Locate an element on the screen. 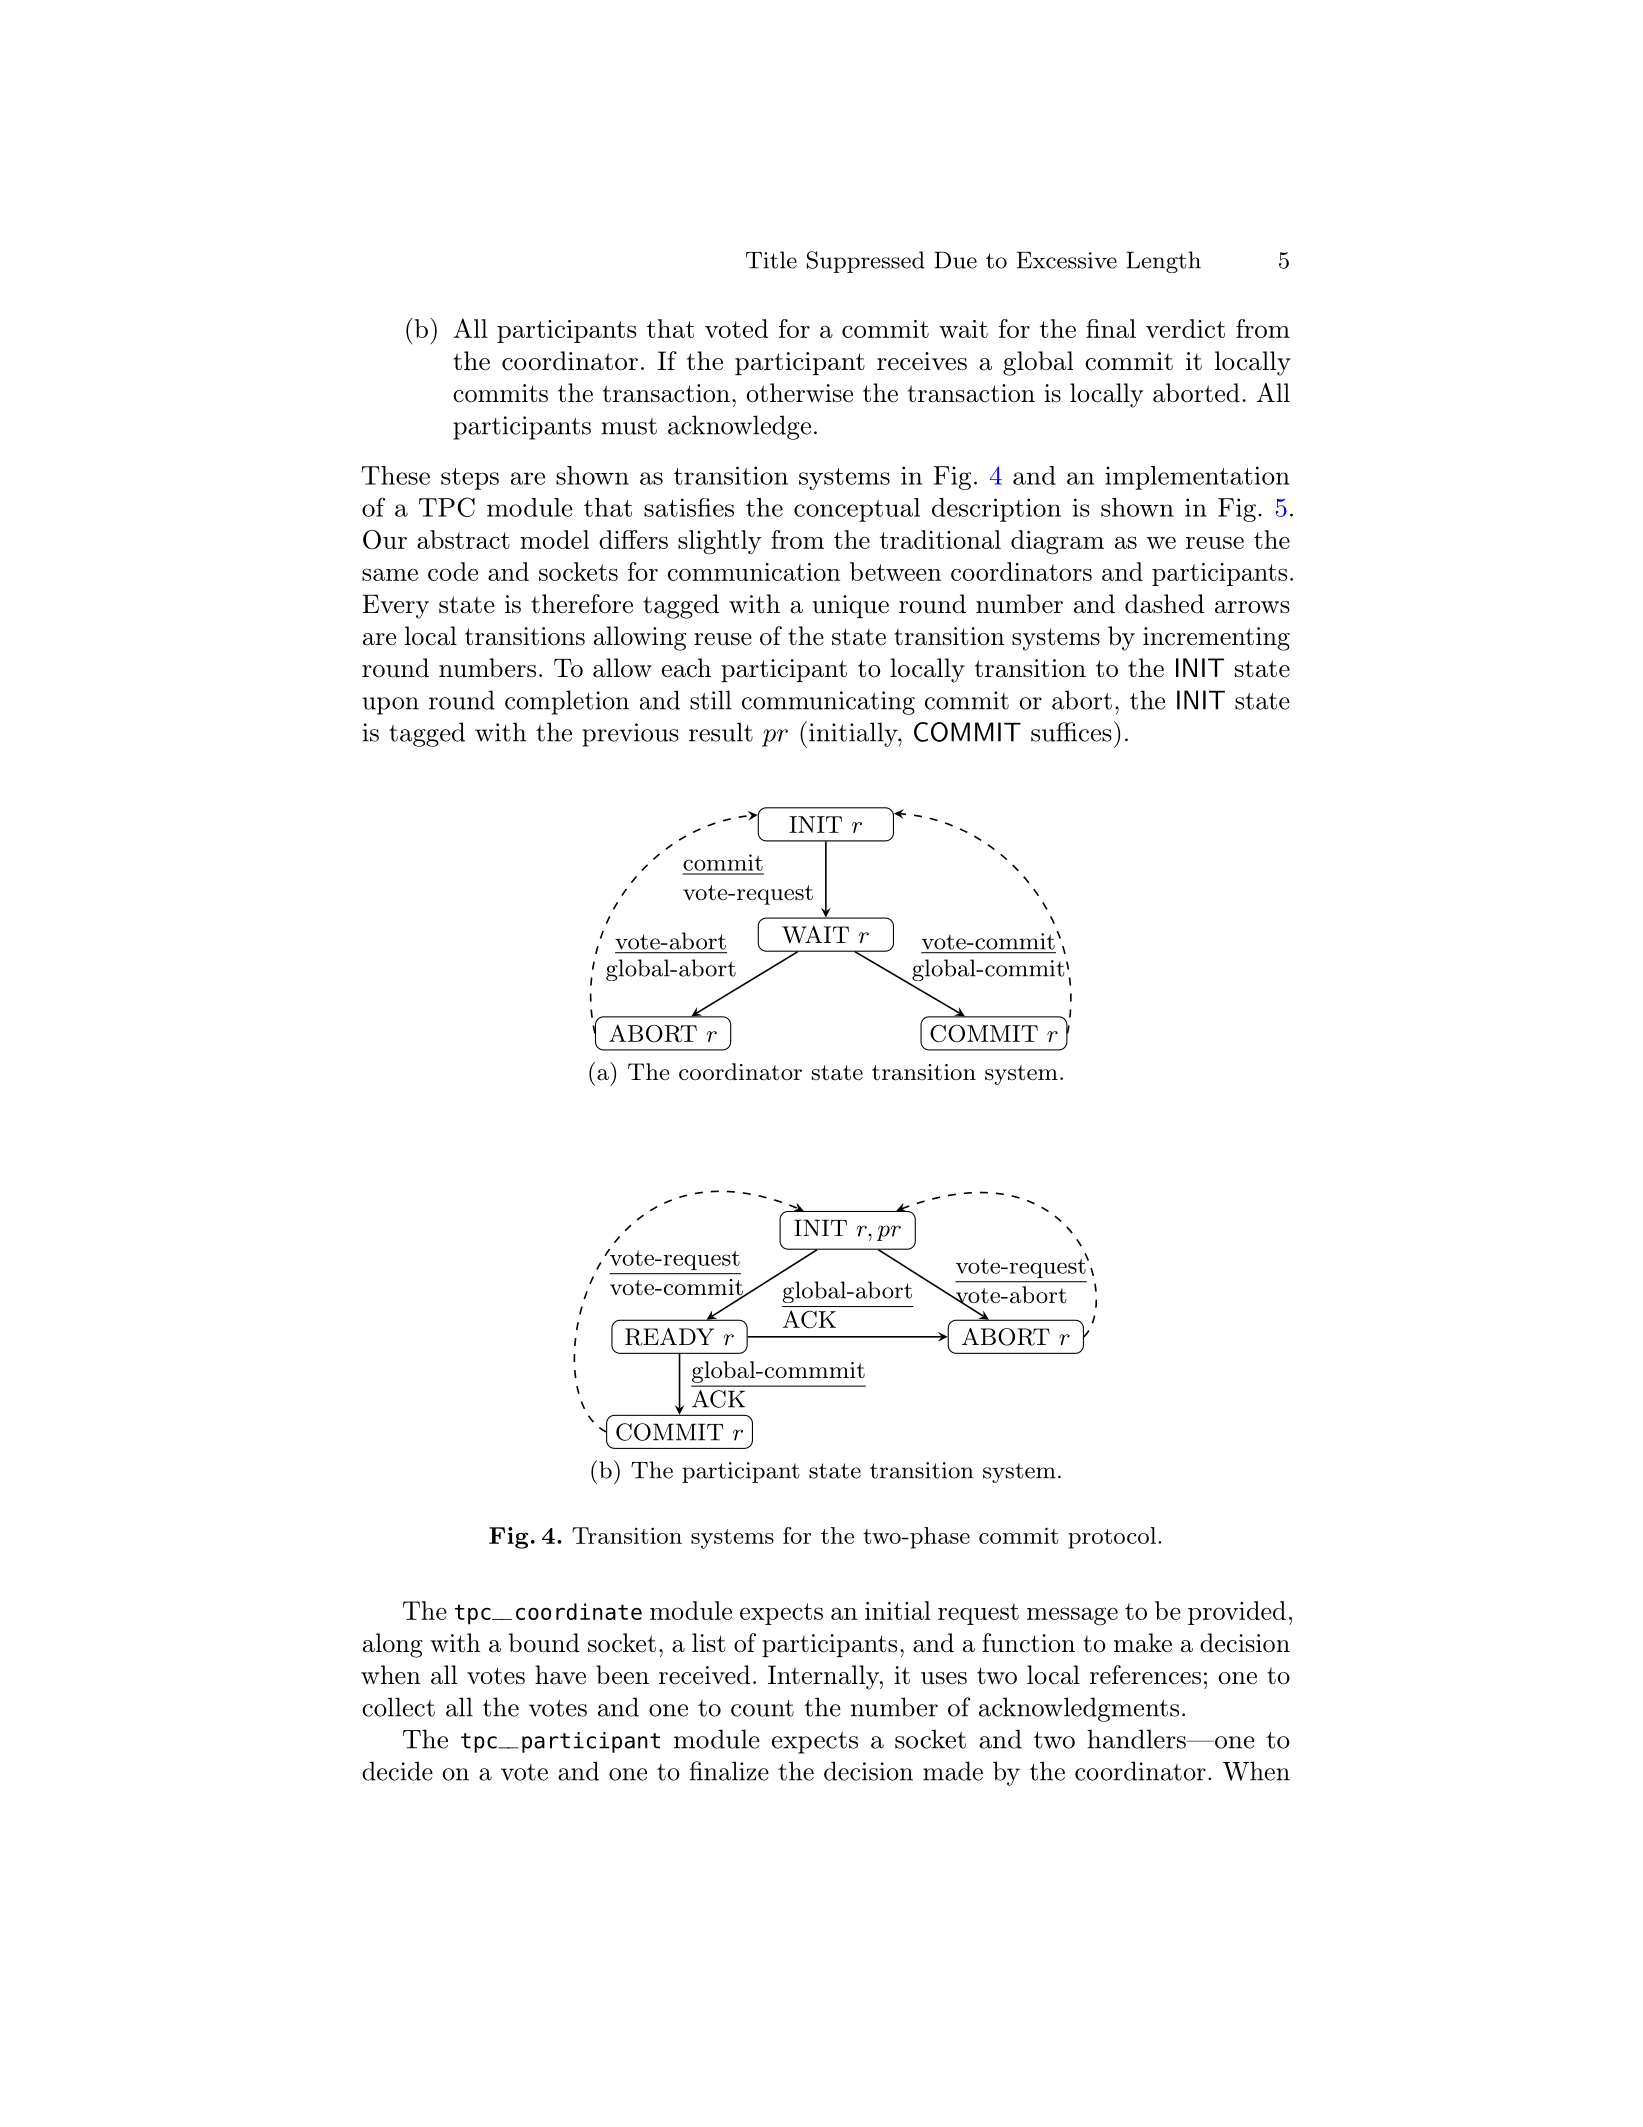 This screenshot has height=2127, width=1643. dashed is located at coordinates (1164, 604).
